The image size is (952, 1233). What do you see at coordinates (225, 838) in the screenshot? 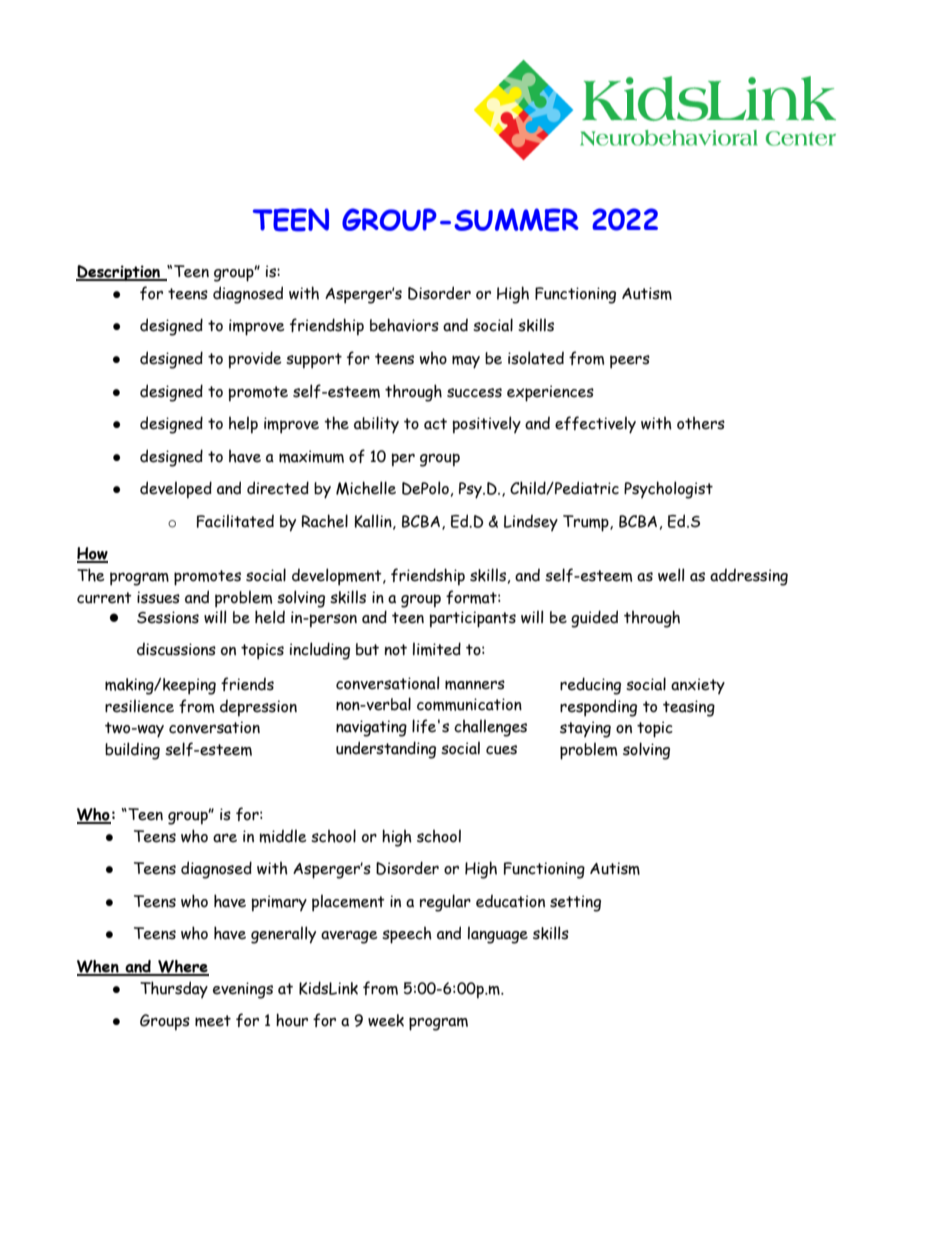
I see `are` at bounding box center [225, 838].
